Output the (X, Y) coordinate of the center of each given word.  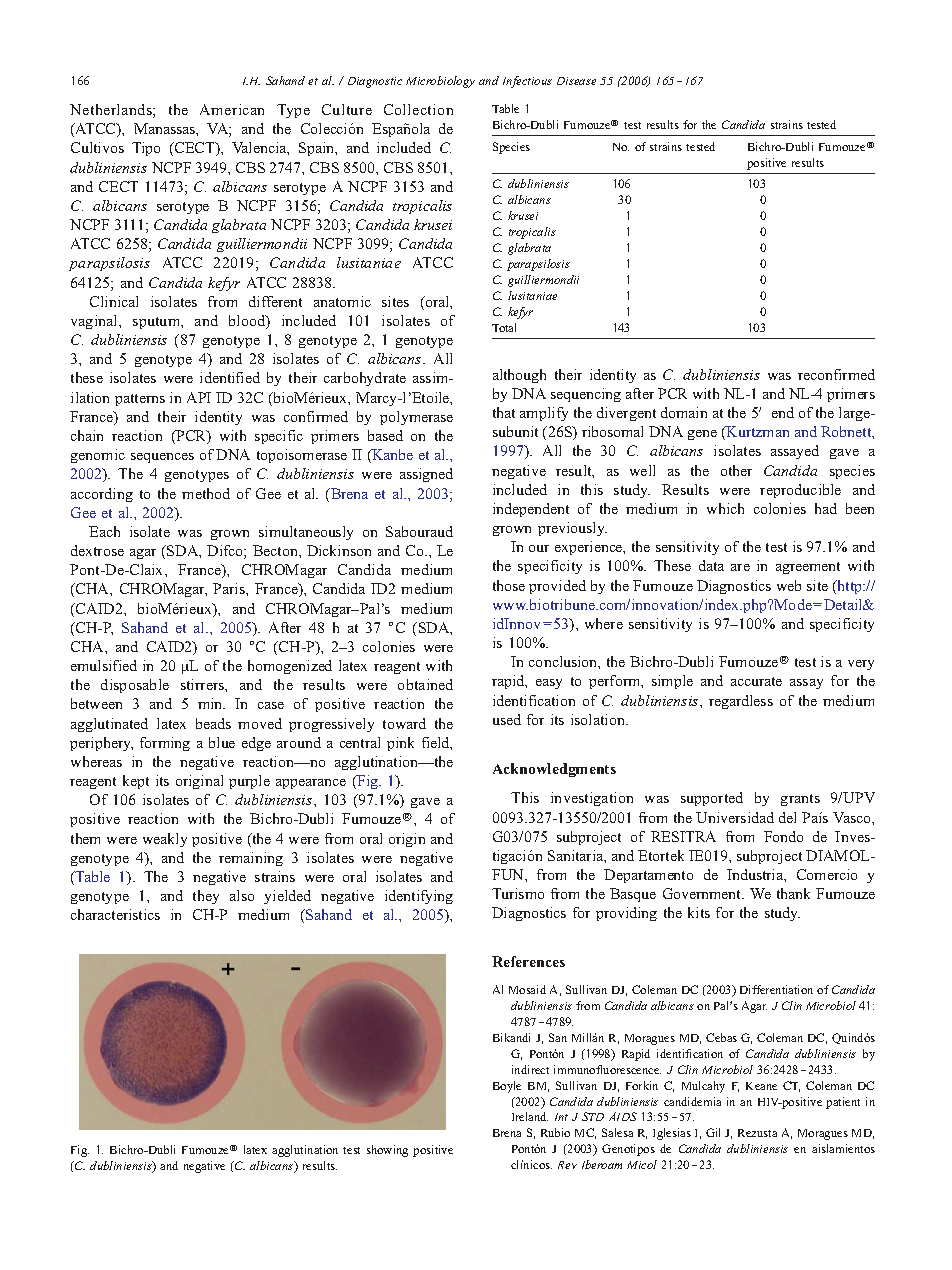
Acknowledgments (554, 770)
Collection (418, 109)
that (504, 412)
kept (136, 782)
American (232, 109)
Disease (576, 81)
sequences (162, 458)
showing (387, 1151)
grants (800, 800)
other (736, 470)
